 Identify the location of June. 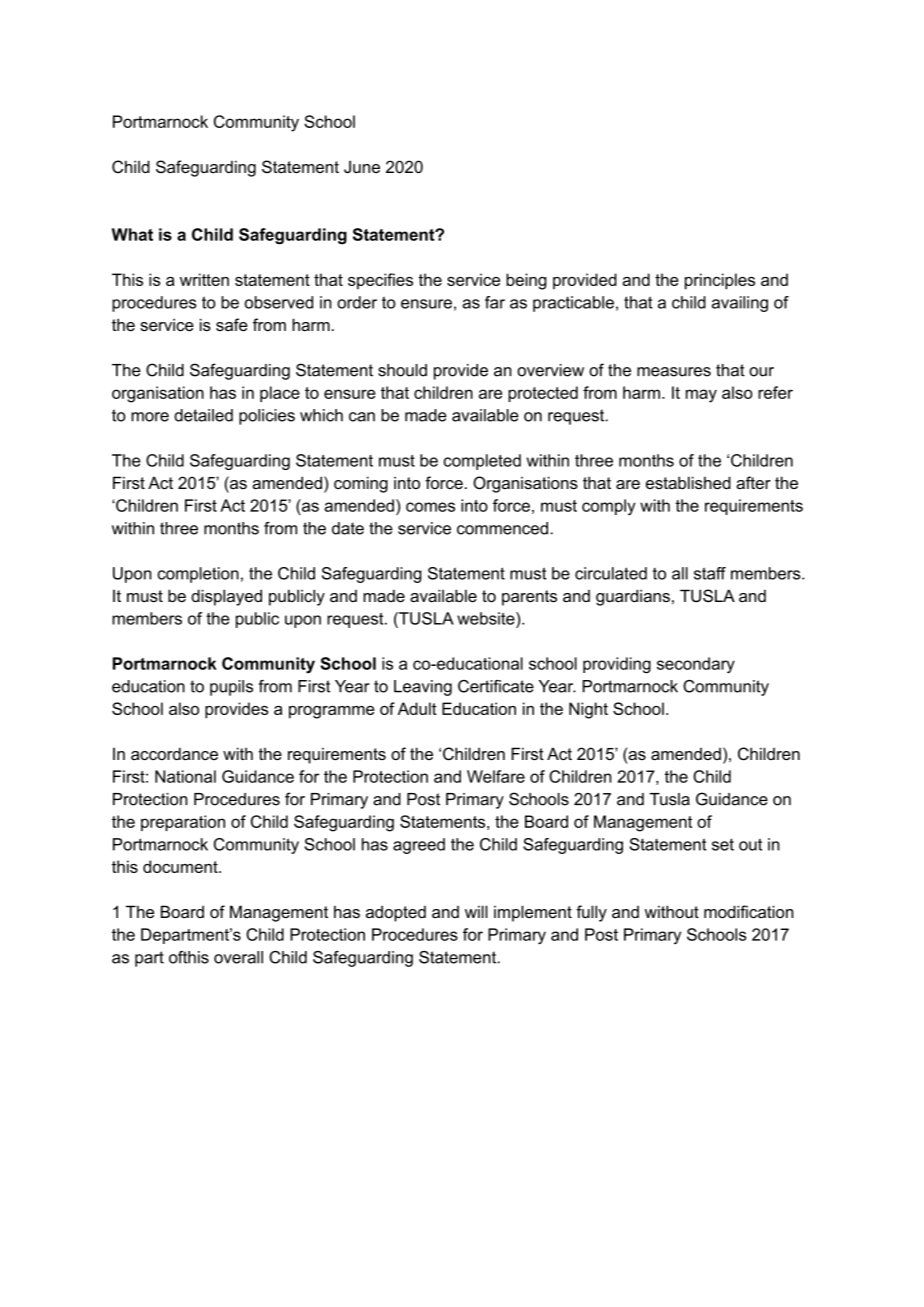
(362, 166).
